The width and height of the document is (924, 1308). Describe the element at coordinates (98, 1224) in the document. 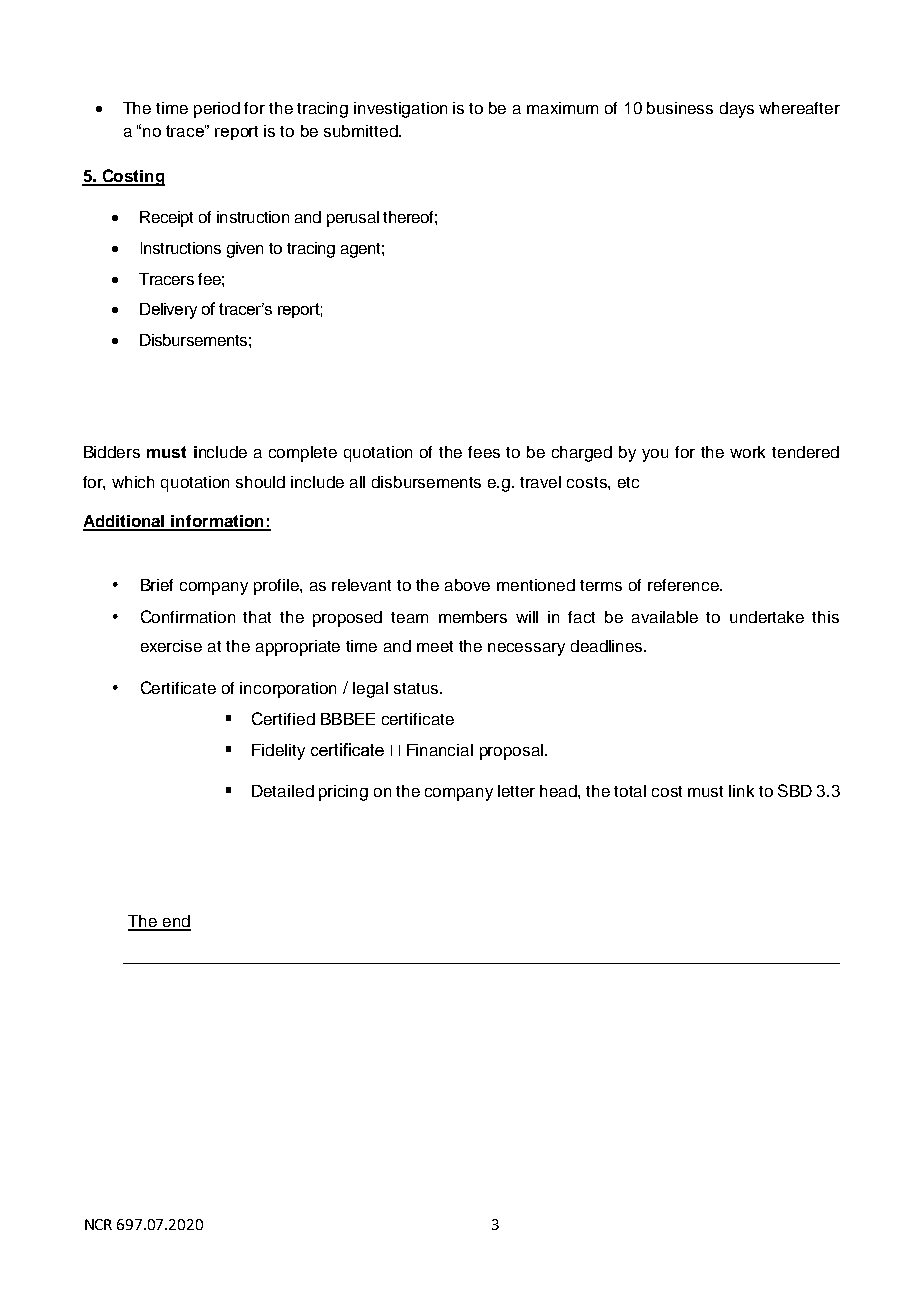

I see `NCR` at that location.
